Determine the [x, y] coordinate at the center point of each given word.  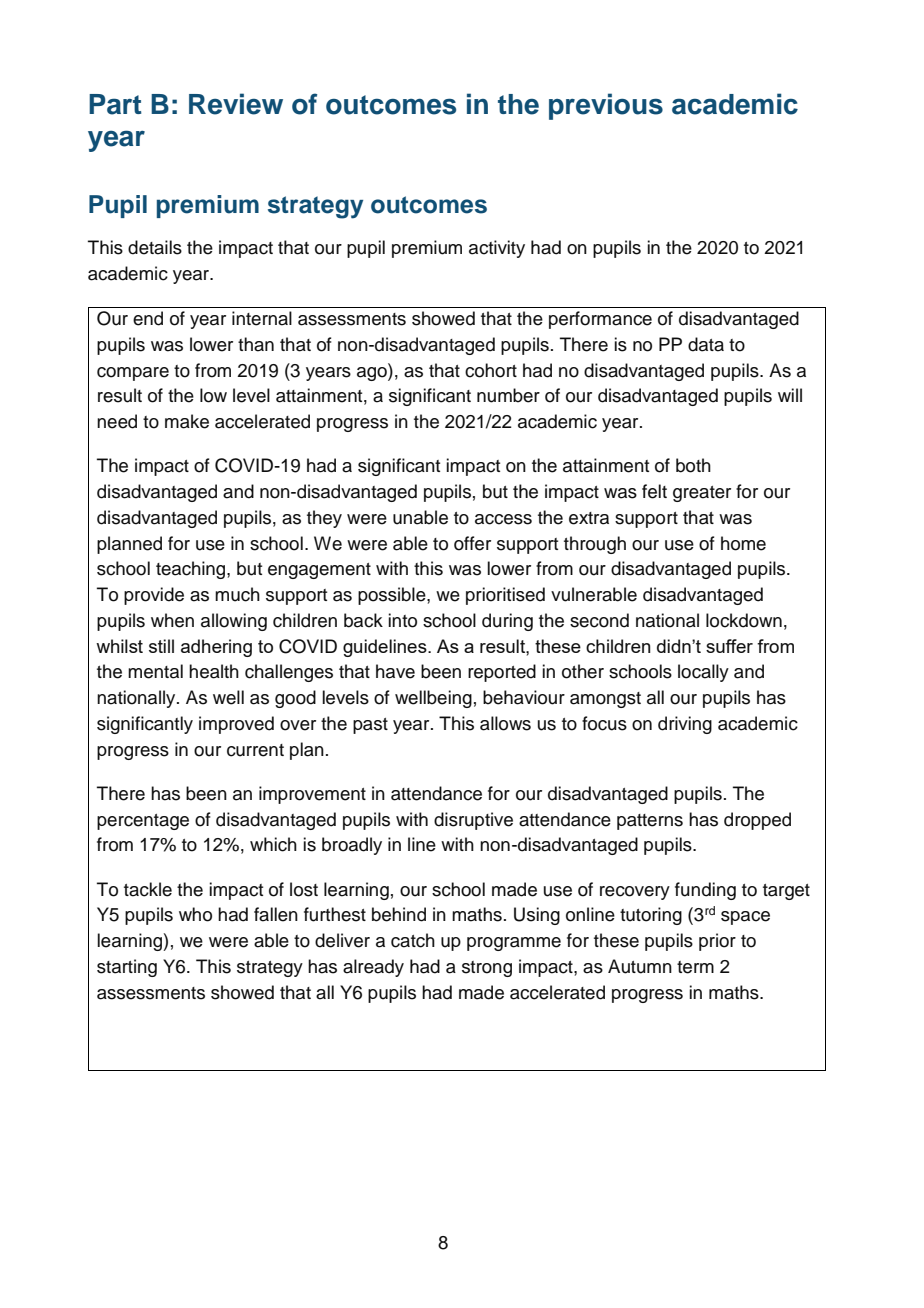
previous [606, 106]
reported [502, 673]
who [195, 914]
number [508, 395]
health [214, 671]
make [187, 421]
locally [703, 673]
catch [413, 940]
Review [236, 104]
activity [497, 249]
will [790, 395]
